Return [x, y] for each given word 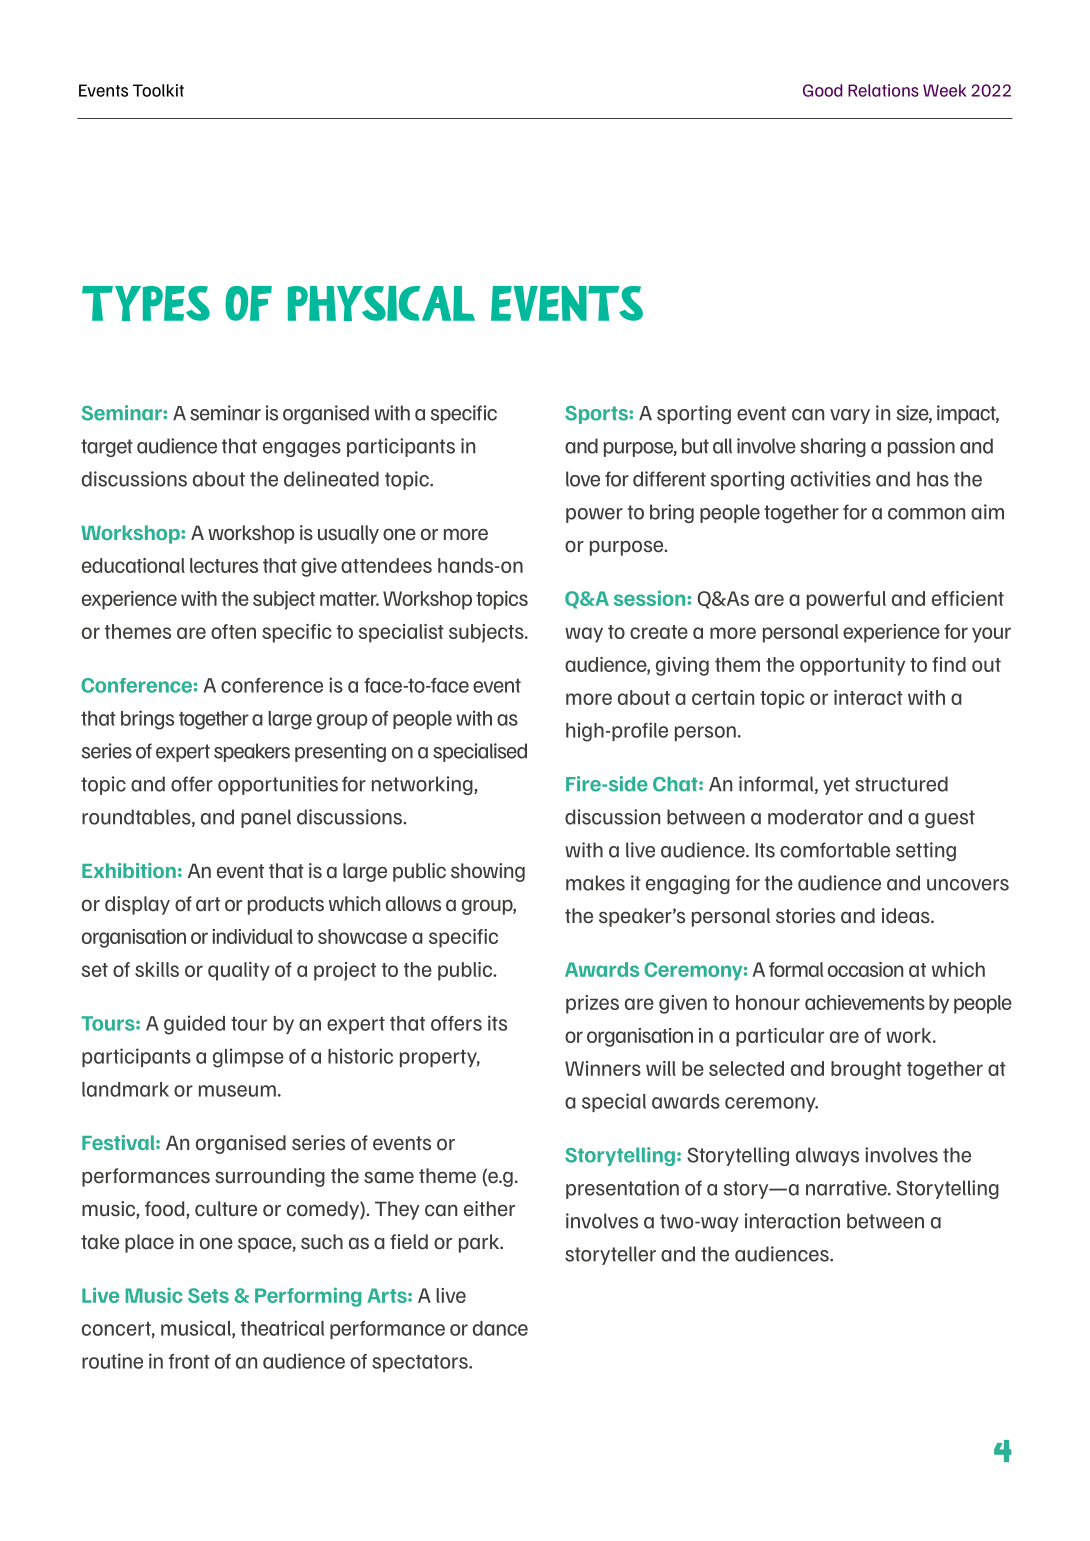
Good [822, 90]
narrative [847, 1188]
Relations [883, 90]
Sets [208, 1295]
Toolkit [158, 90]
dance [500, 1328]
